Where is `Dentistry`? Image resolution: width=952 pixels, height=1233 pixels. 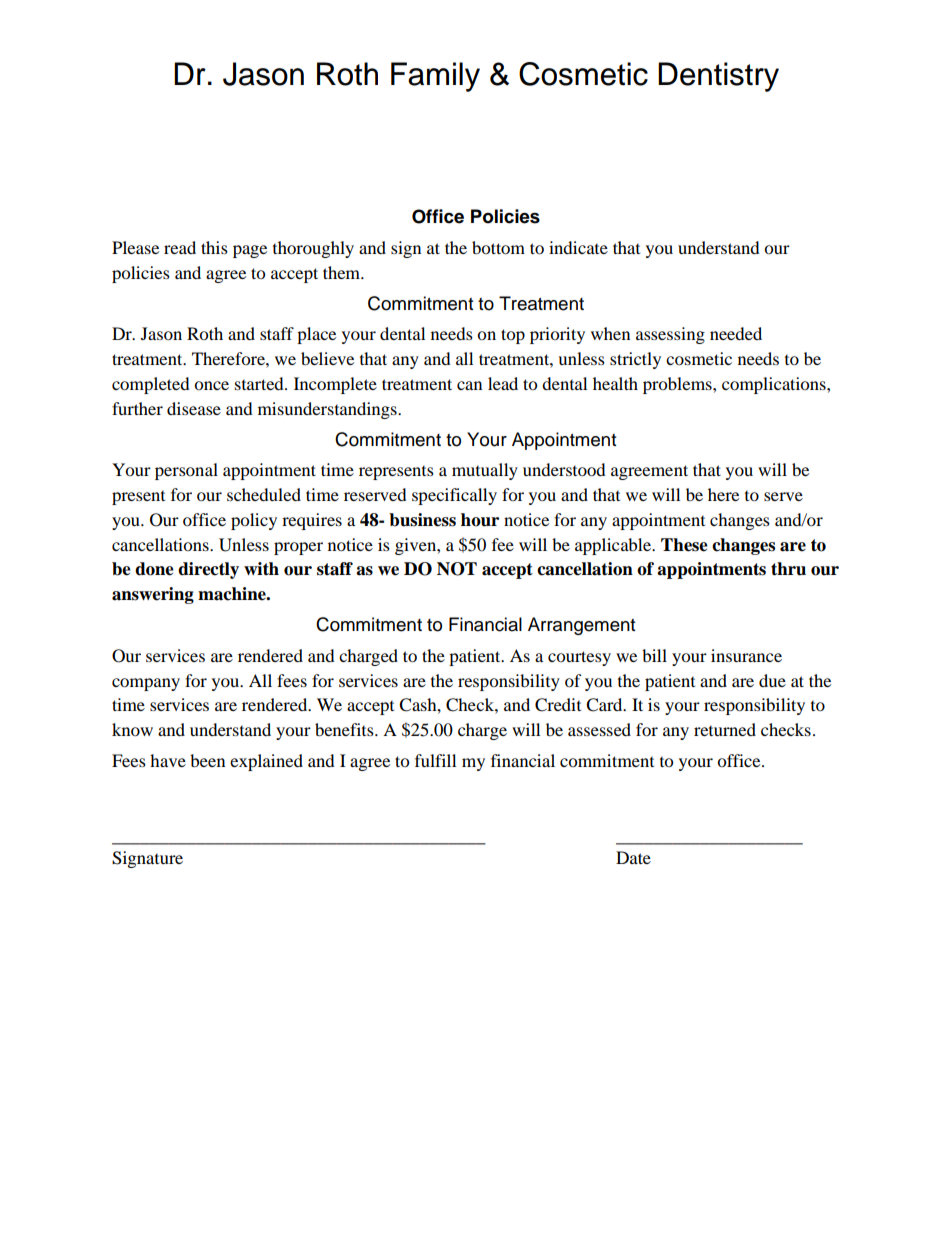
Dentistry is located at coordinates (718, 77).
